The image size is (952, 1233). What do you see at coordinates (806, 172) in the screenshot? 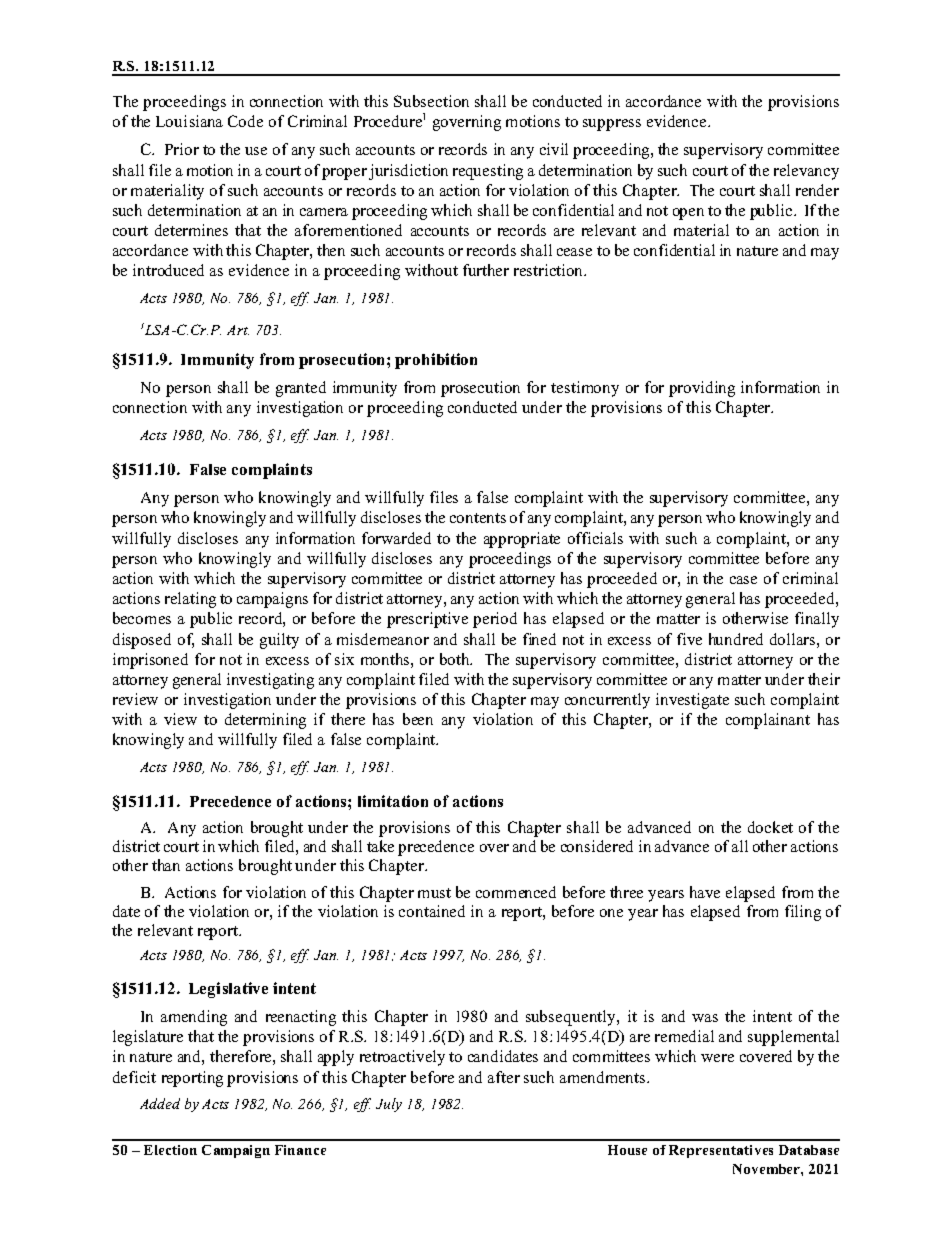
I see `relevancy` at bounding box center [806, 172].
